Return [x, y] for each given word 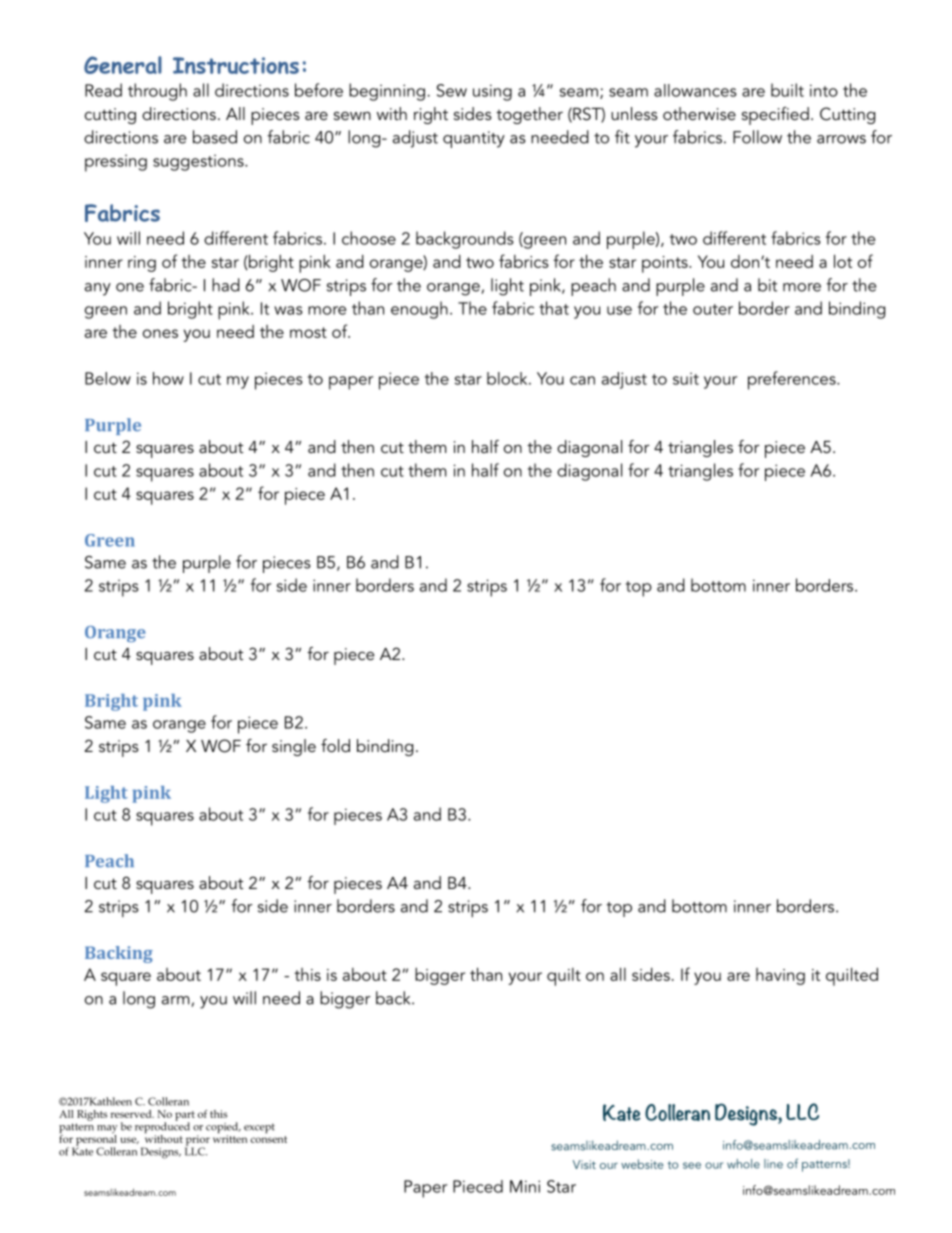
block [508, 378]
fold [335, 745]
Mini [525, 1186]
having [780, 976]
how [168, 378]
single [294, 747]
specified [775, 116]
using [492, 92]
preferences [793, 380]
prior [197, 1141]
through [157, 92]
